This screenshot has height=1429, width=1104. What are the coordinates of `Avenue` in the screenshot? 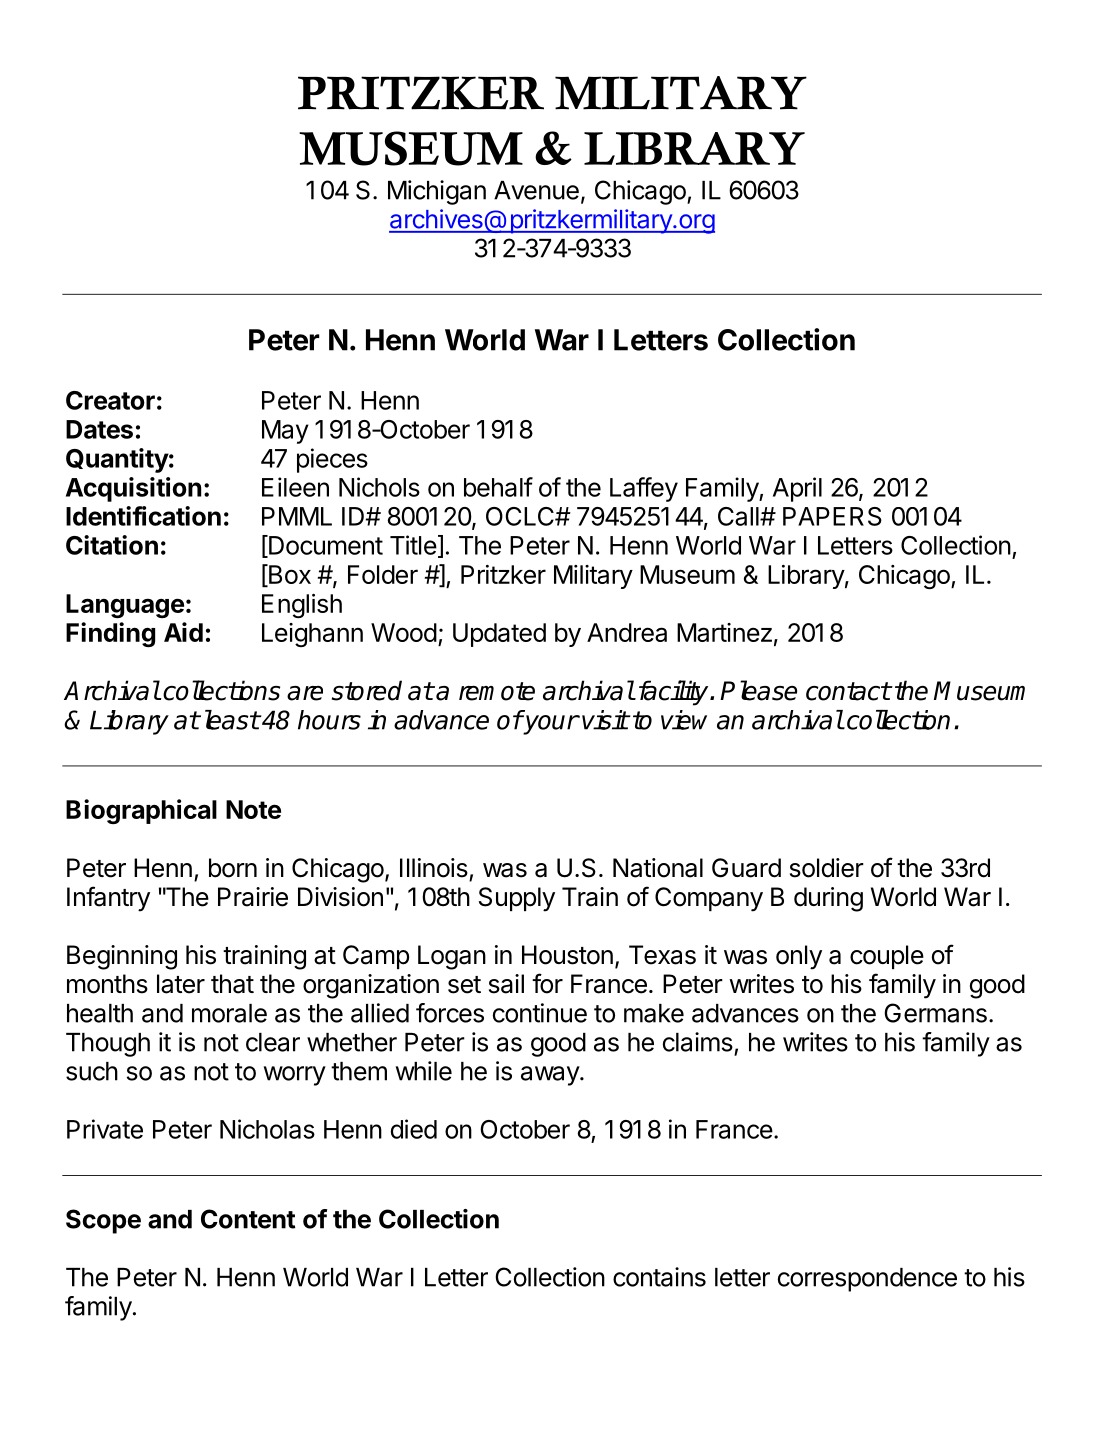 It's located at (536, 190).
